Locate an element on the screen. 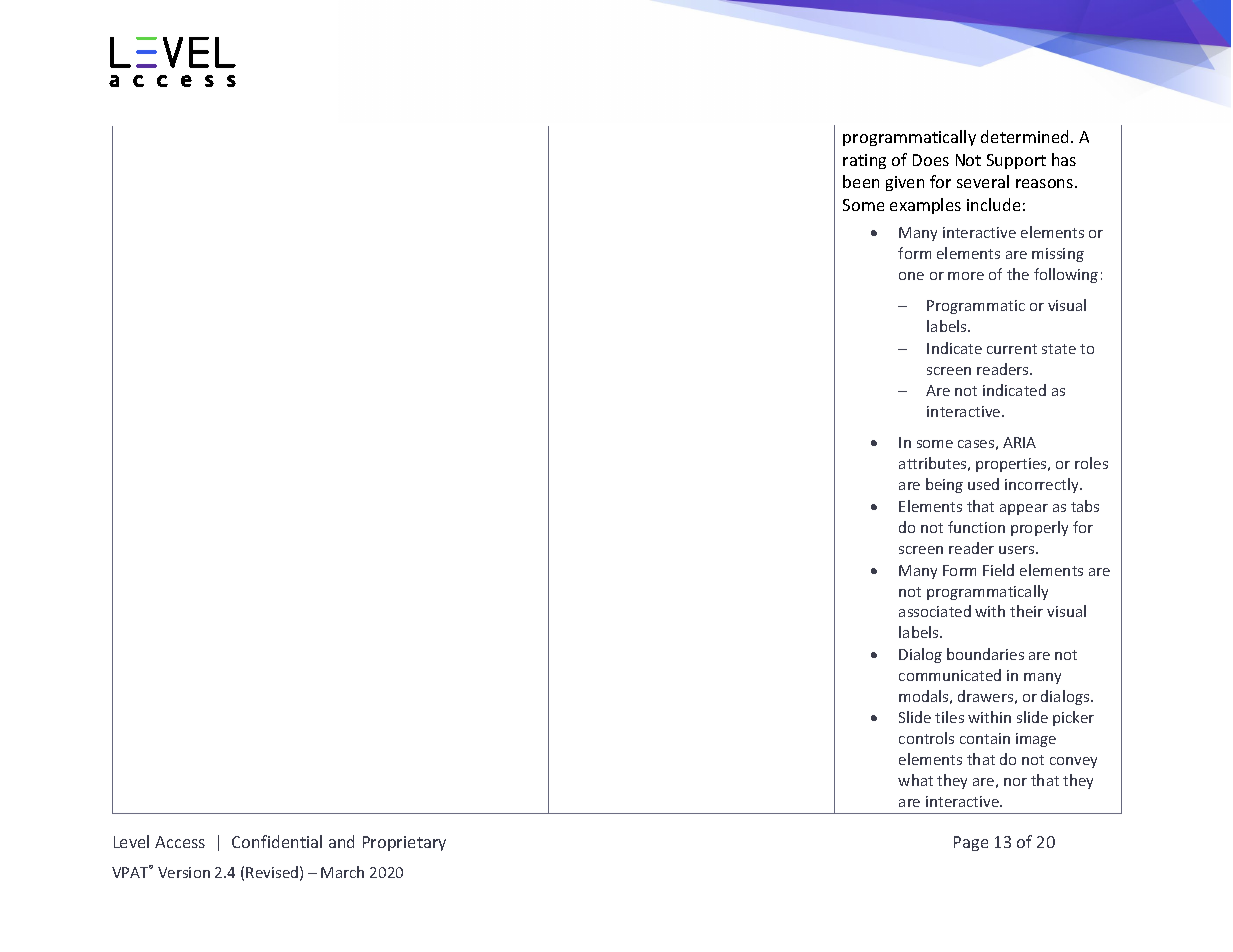 This screenshot has width=1233, height=952. current is located at coordinates (1012, 349).
